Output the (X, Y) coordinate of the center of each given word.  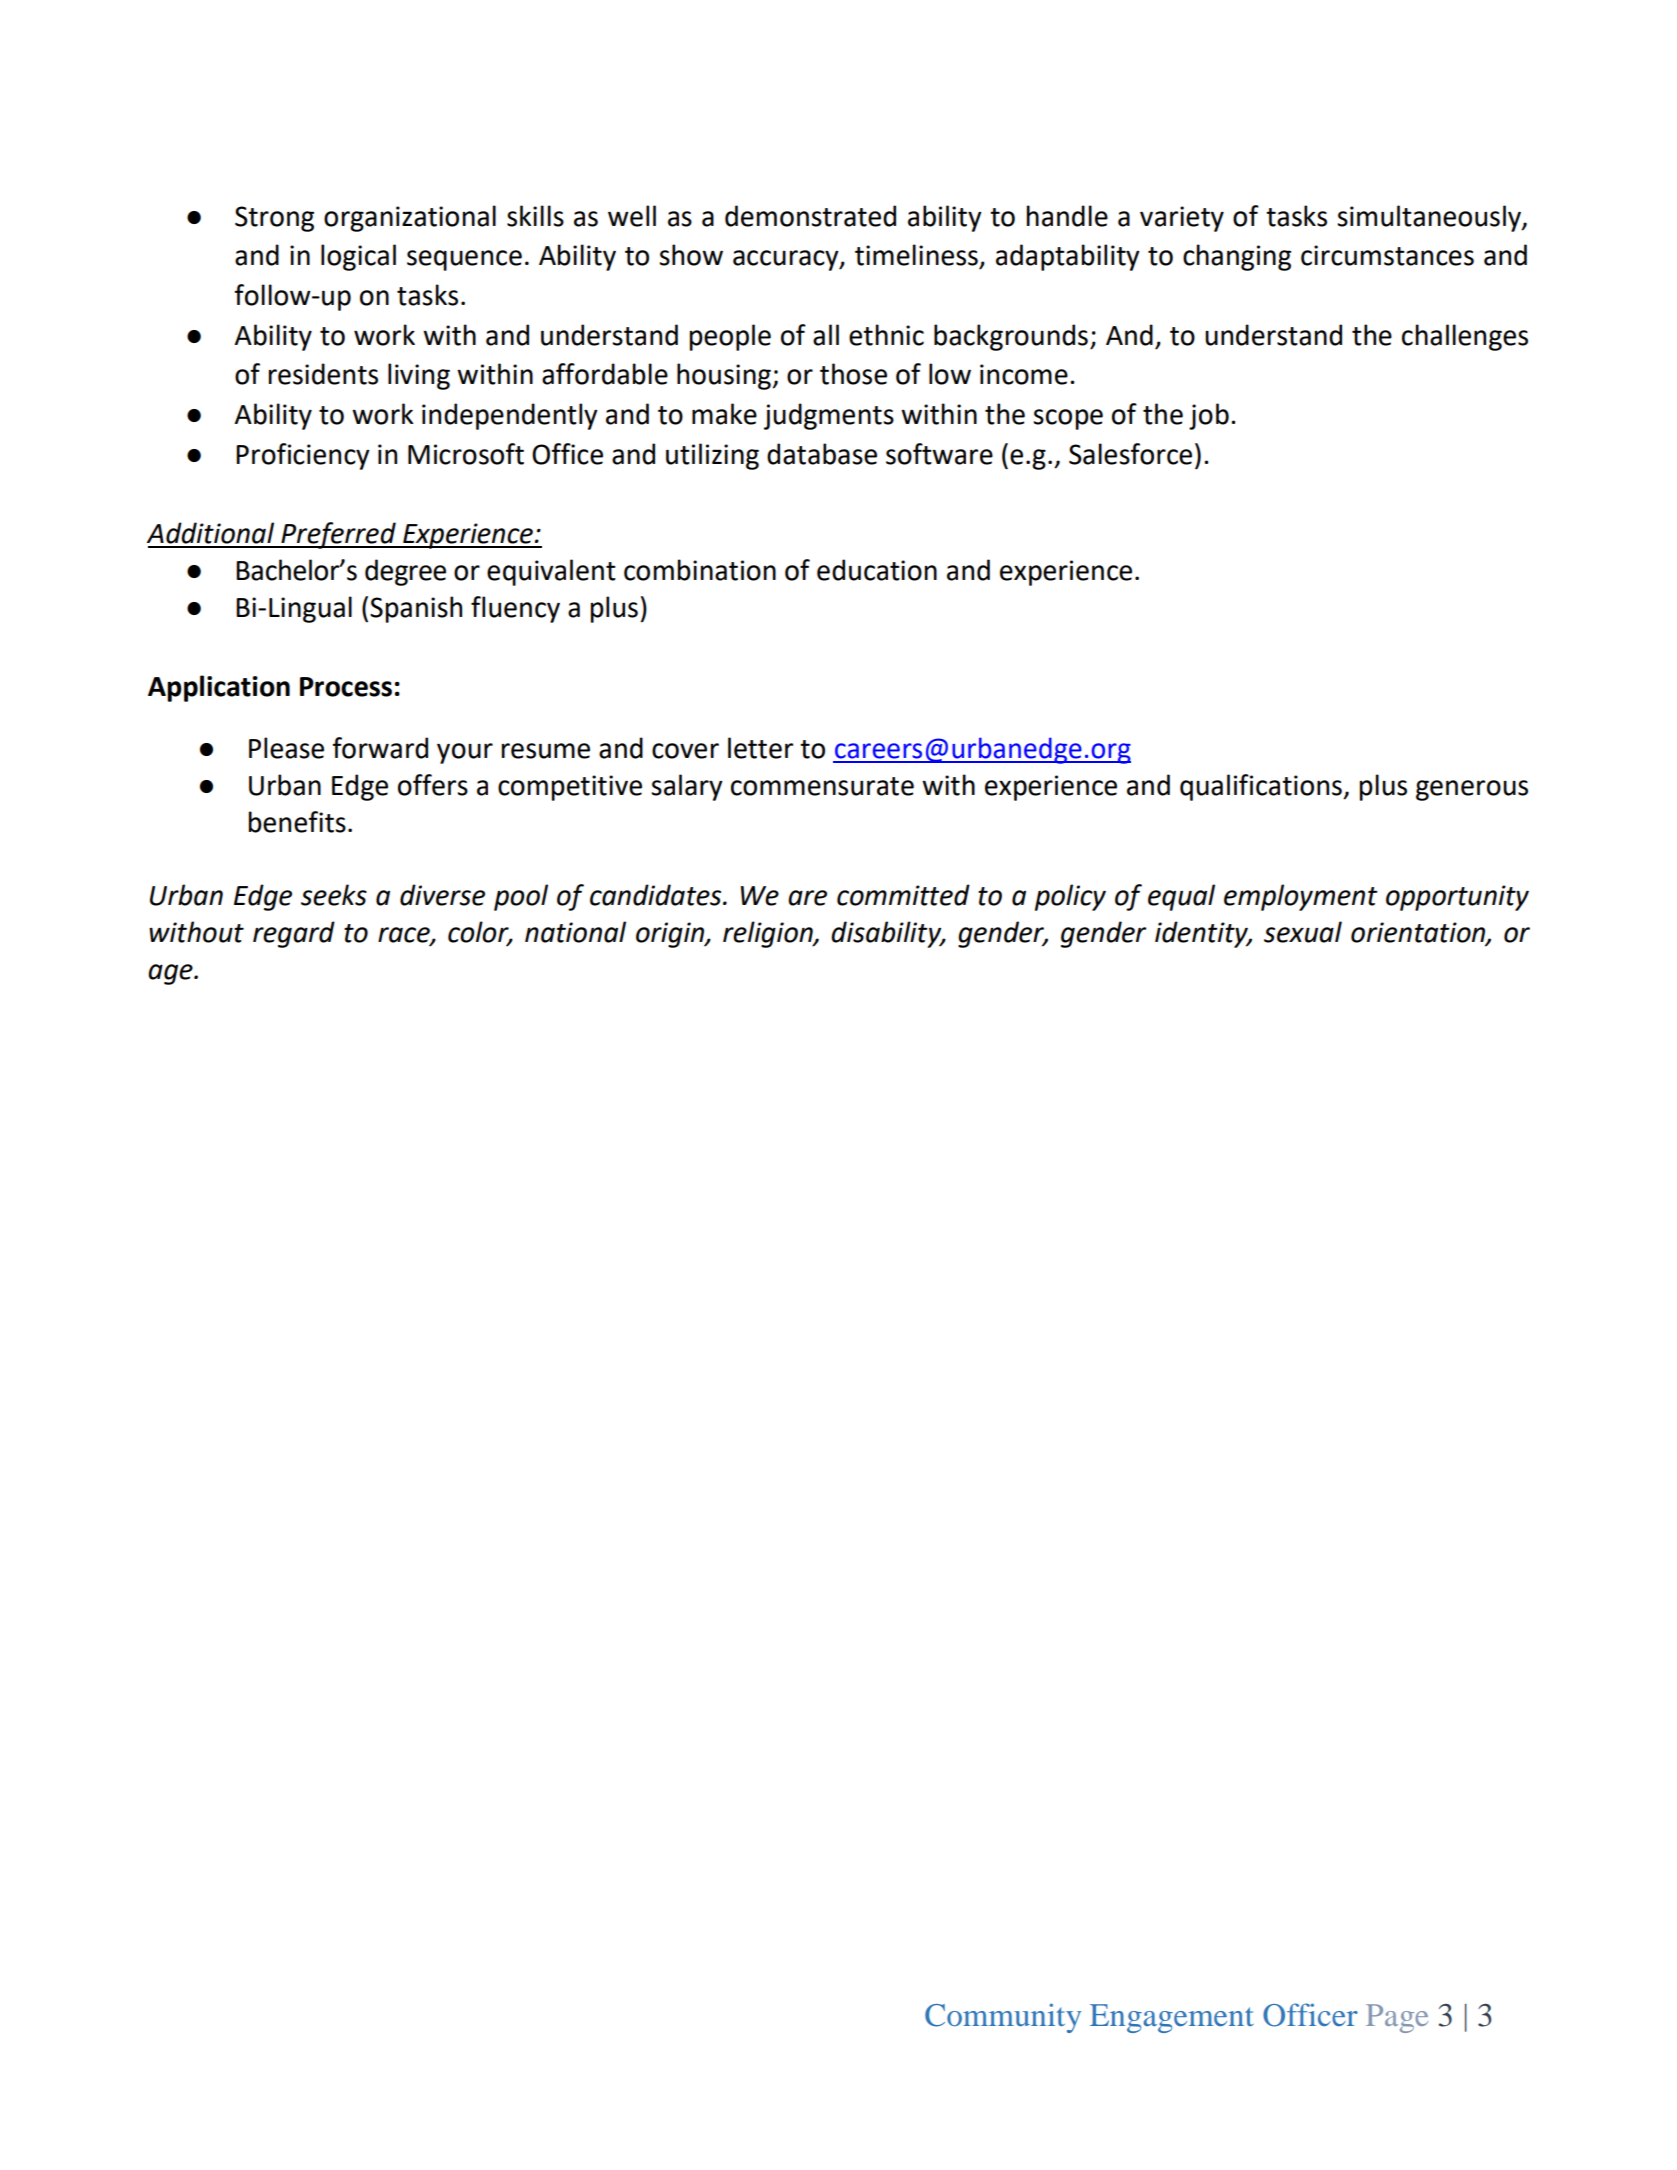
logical (358, 257)
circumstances (1387, 255)
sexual (1303, 932)
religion (769, 934)
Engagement (1172, 2018)
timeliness (916, 255)
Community (1003, 2018)
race (405, 935)
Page (1397, 2018)
